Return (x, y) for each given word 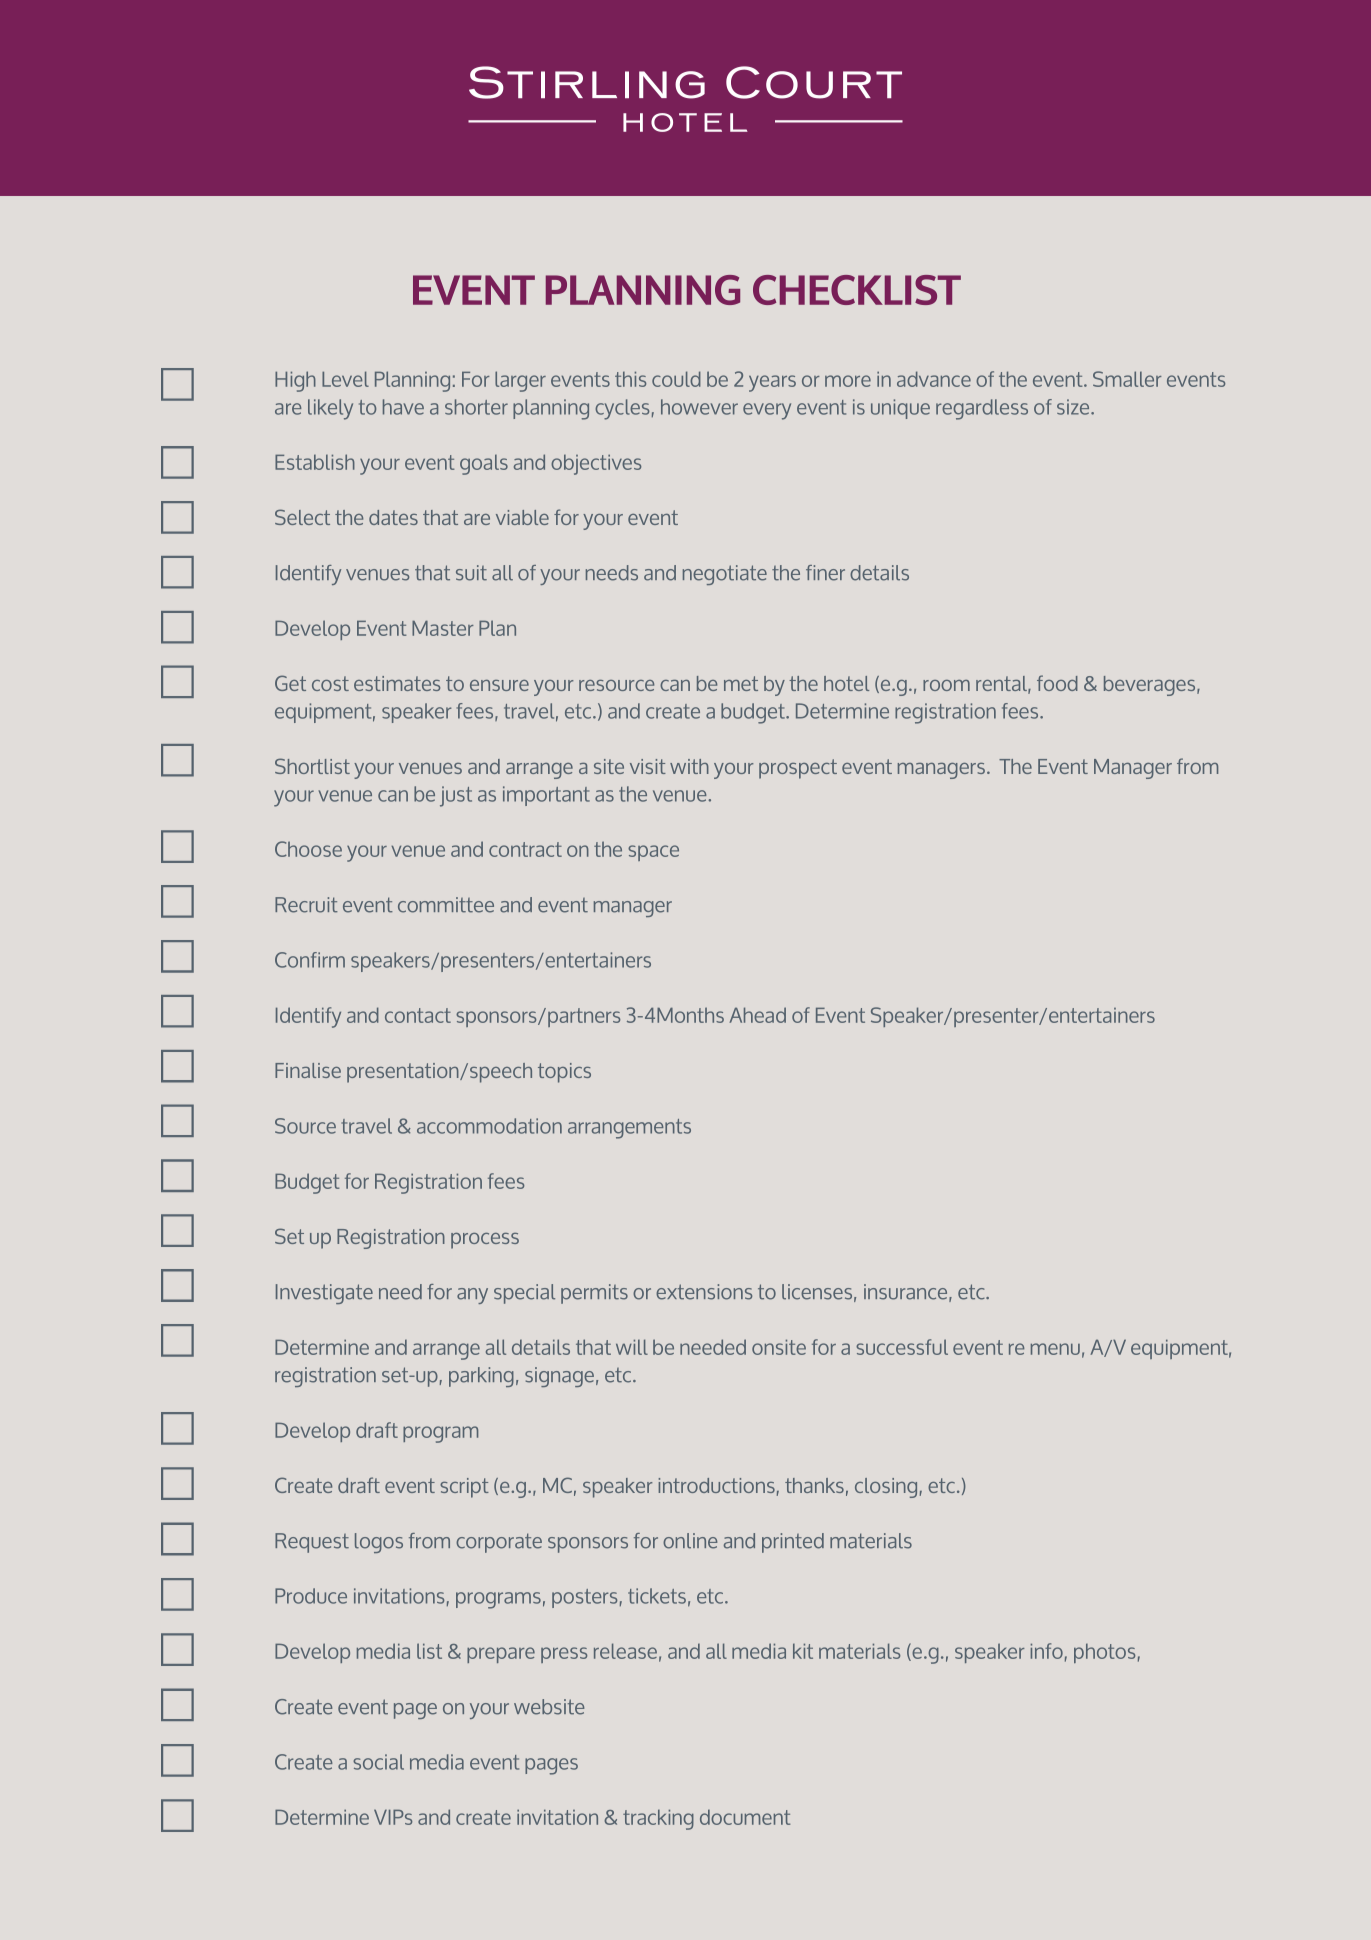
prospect (798, 769)
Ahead (757, 1015)
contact (418, 1015)
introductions (717, 1485)
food (1057, 683)
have (403, 407)
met (741, 683)
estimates (397, 683)
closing (886, 1488)
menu (1055, 1349)
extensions (704, 1292)
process (485, 1241)
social (378, 1762)
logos (379, 1543)
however (699, 407)
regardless (982, 409)
